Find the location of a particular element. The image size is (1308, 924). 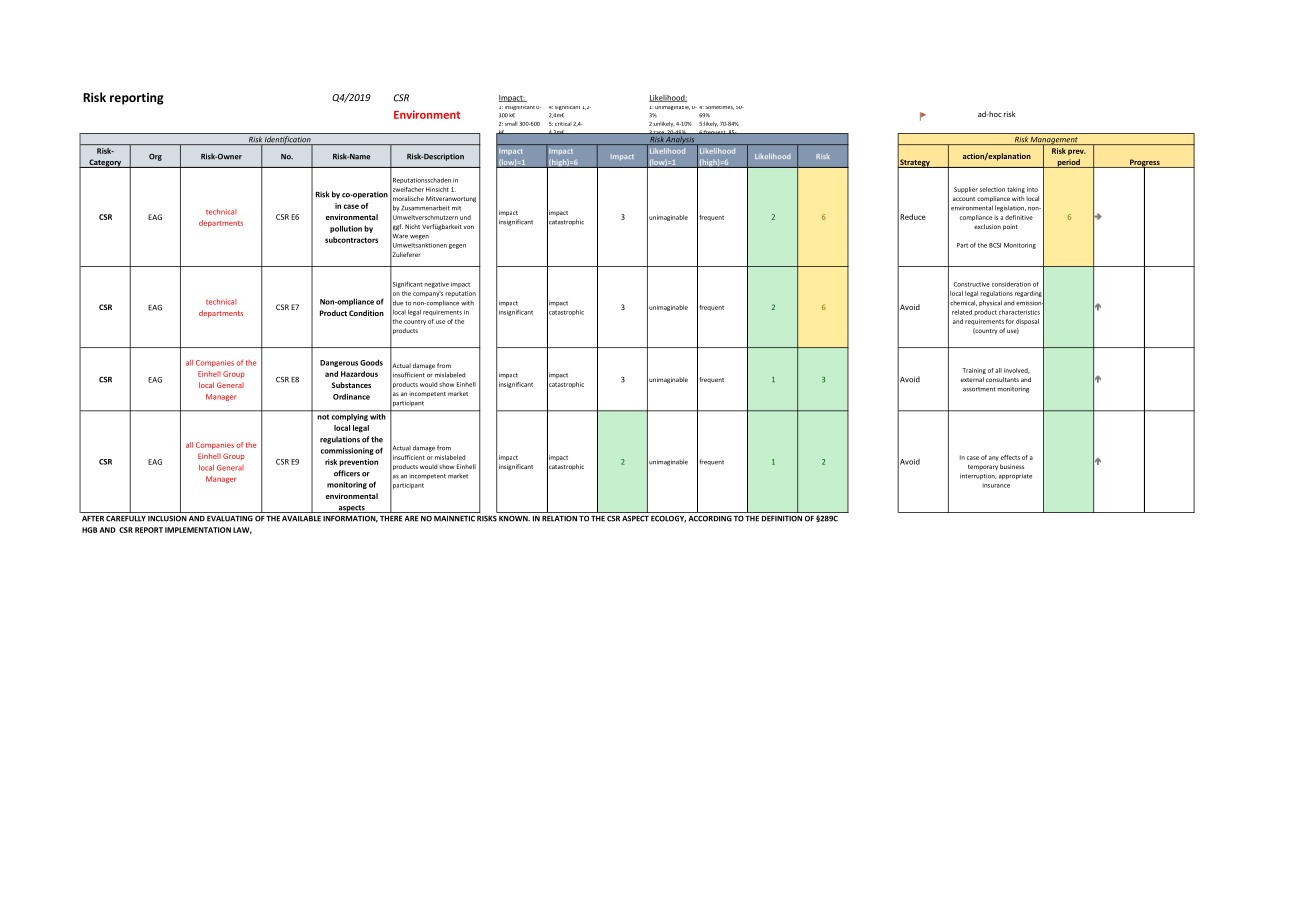

ECOLOGY is located at coordinates (668, 519).
